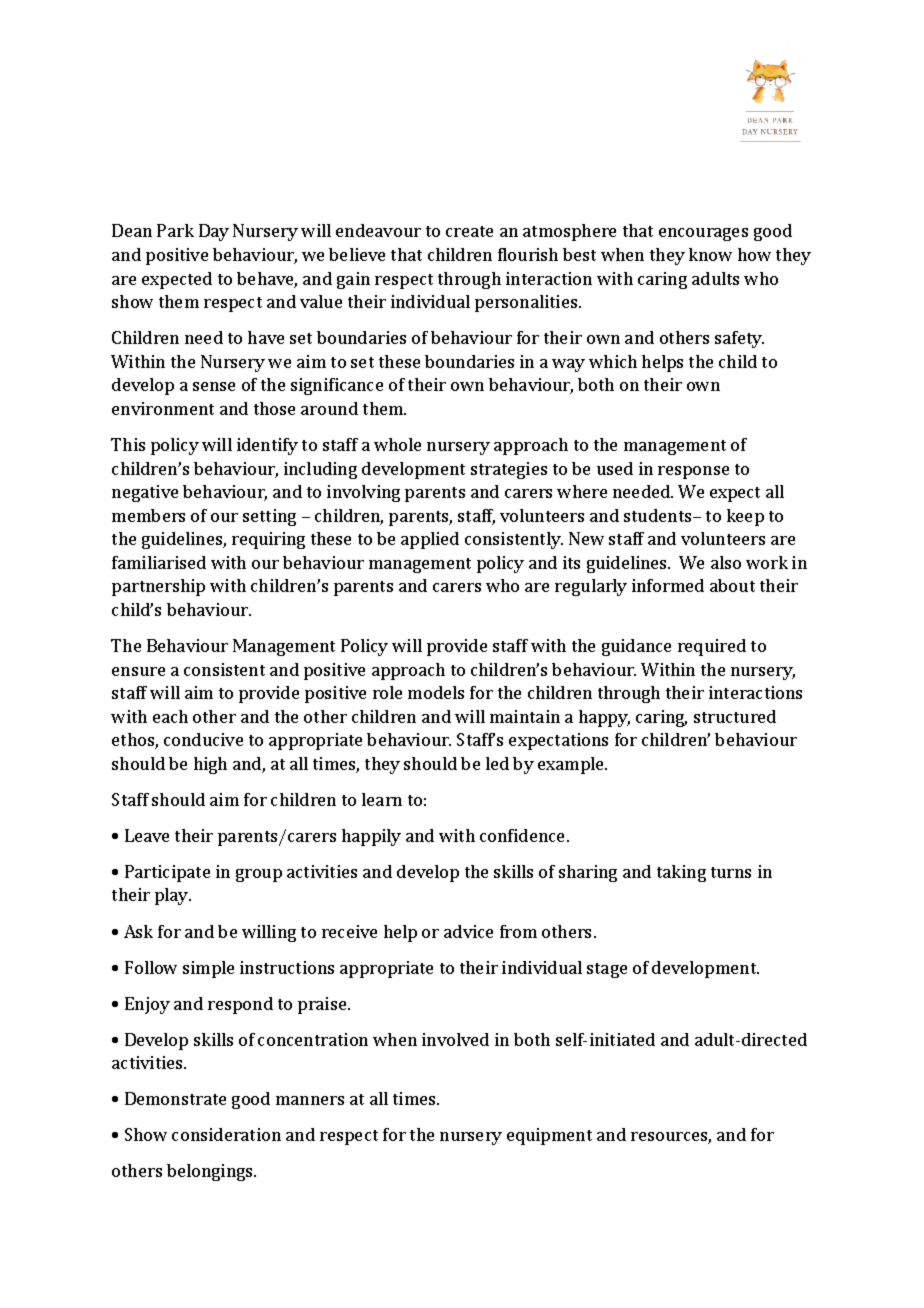 This page has width=924, height=1308. What do you see at coordinates (170, 716) in the page?
I see `each` at bounding box center [170, 716].
